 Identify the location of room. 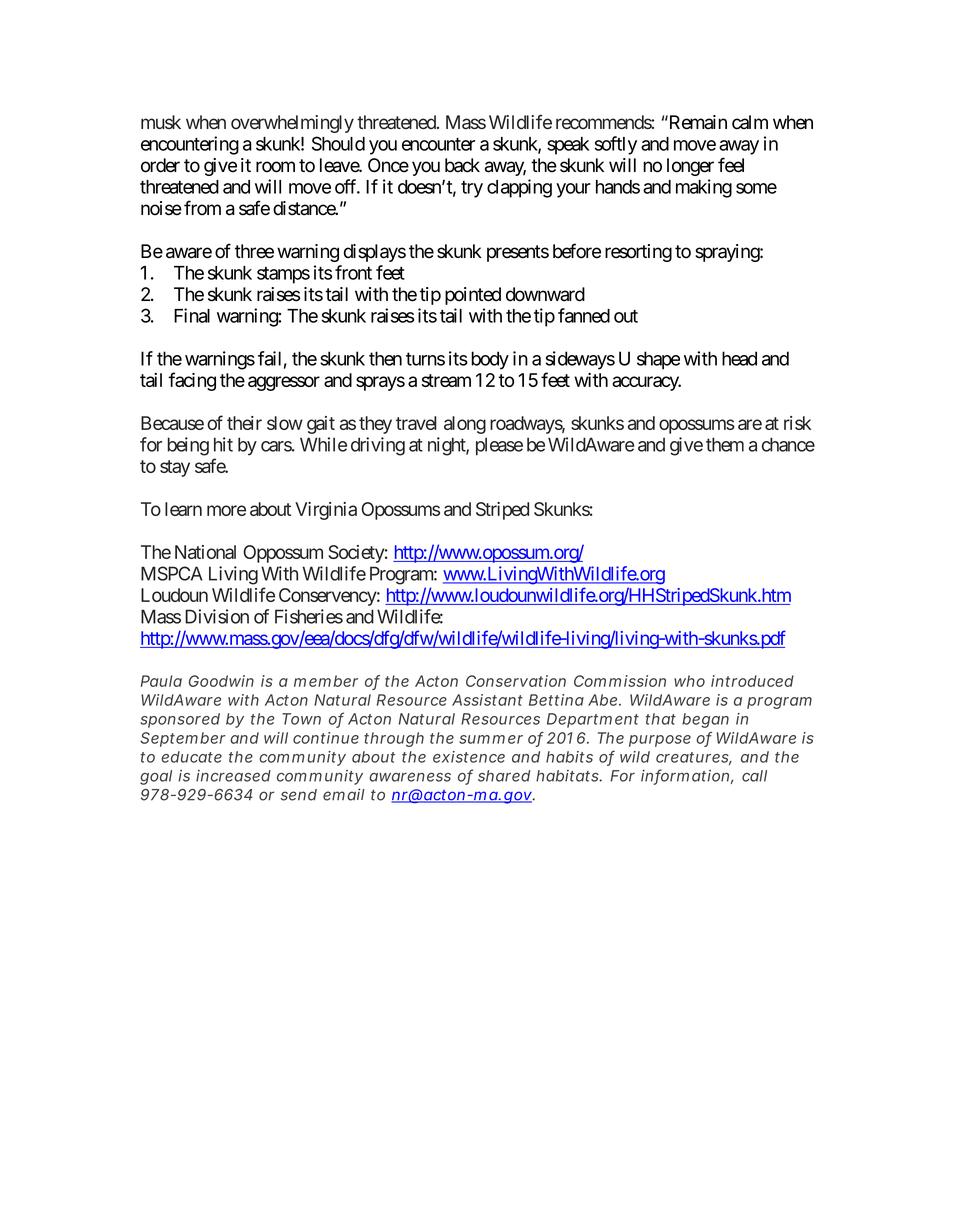
(275, 167).
